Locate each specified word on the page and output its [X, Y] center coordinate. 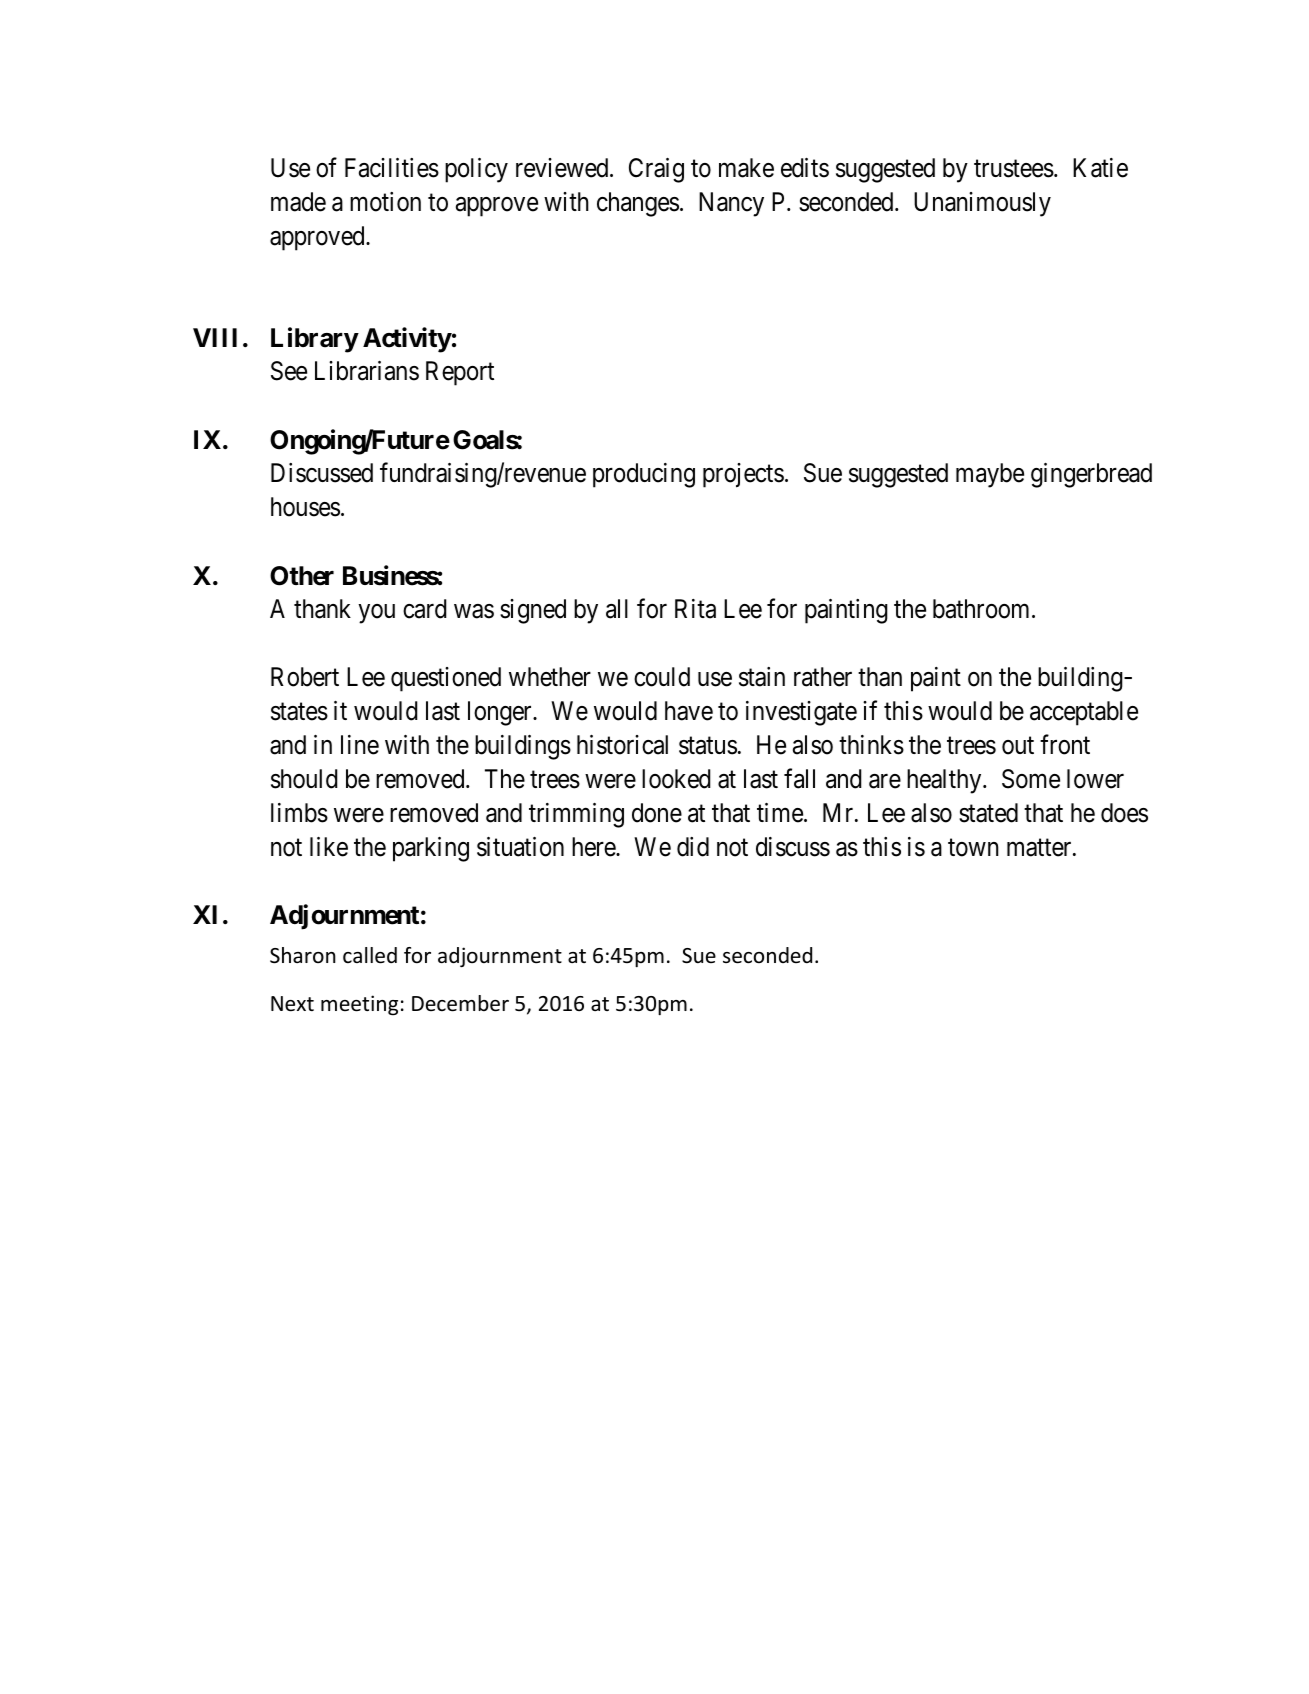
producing [644, 475]
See [289, 371]
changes [638, 204]
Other [302, 576]
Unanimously [982, 204]
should [304, 779]
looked [676, 779]
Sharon [303, 955]
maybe [990, 475]
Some [1031, 779]
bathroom [983, 609]
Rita [695, 609]
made [298, 202]
